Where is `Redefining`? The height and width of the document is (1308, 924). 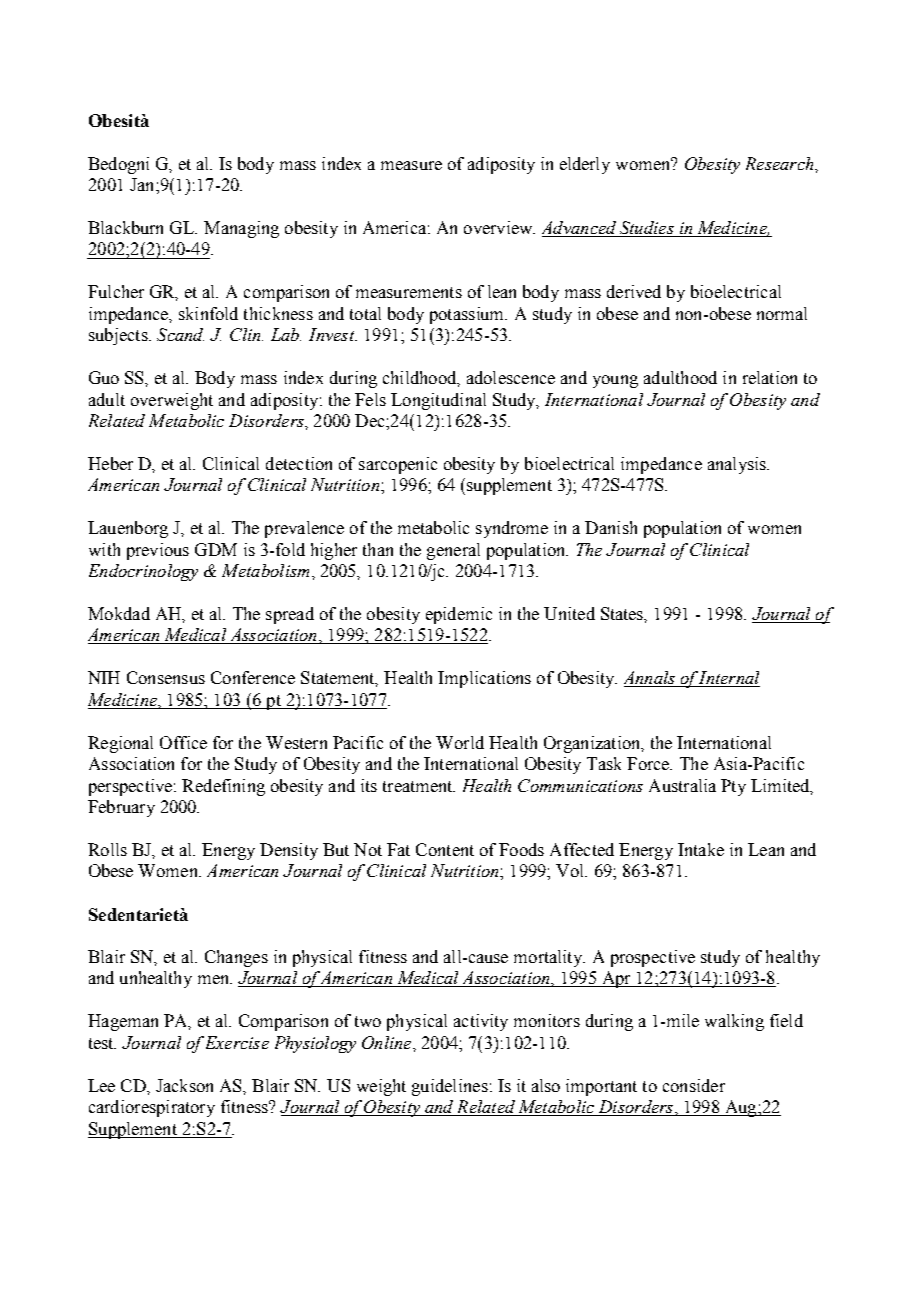
Redefining is located at coordinates (223, 787).
